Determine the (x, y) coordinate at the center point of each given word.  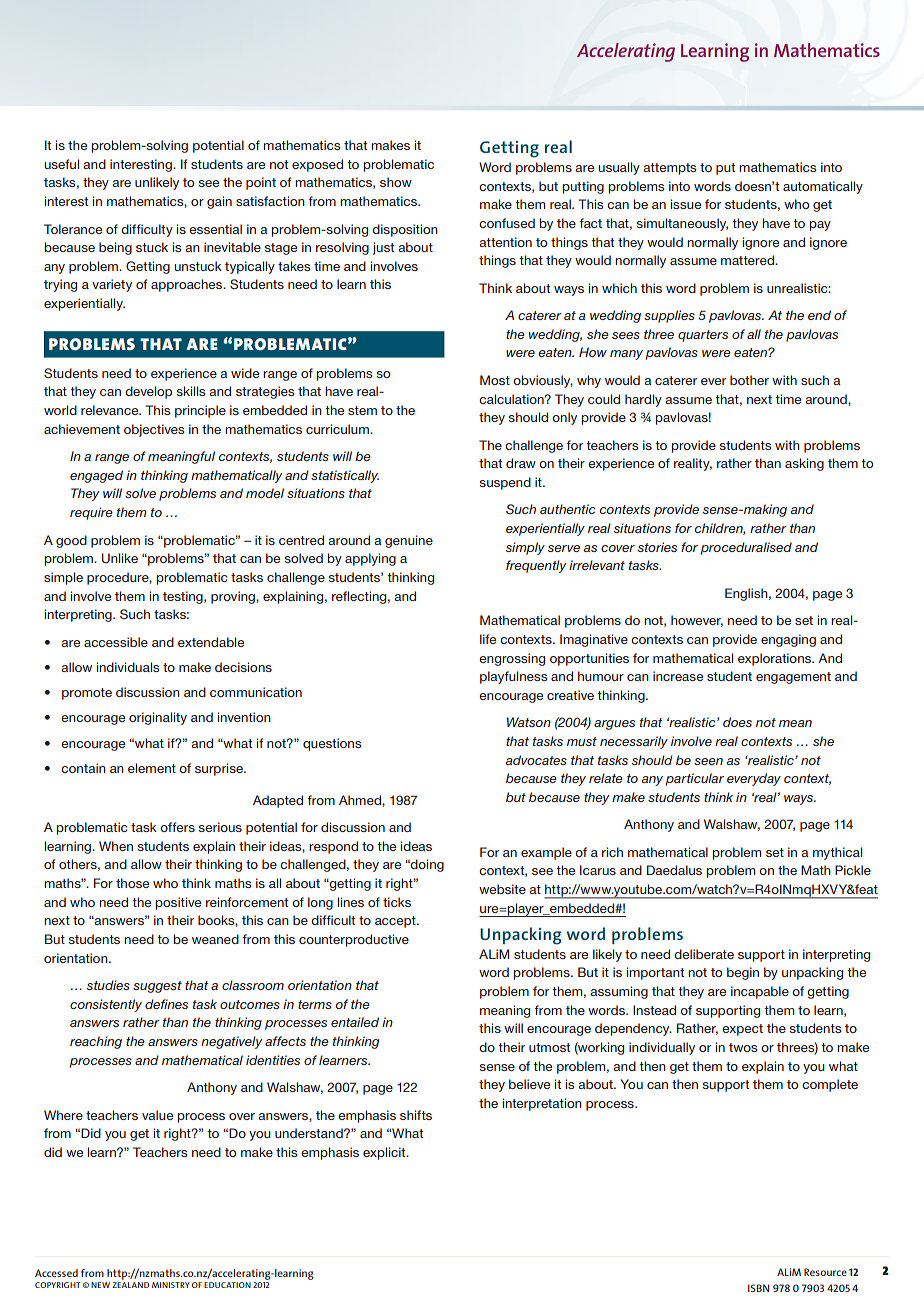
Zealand (130, 1285)
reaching (96, 1042)
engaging (788, 640)
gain (219, 202)
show (396, 182)
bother (749, 380)
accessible (116, 642)
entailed (355, 1022)
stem (362, 410)
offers (177, 827)
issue (686, 204)
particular (695, 779)
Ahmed (361, 800)
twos (743, 1047)
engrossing (512, 659)
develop (148, 392)
